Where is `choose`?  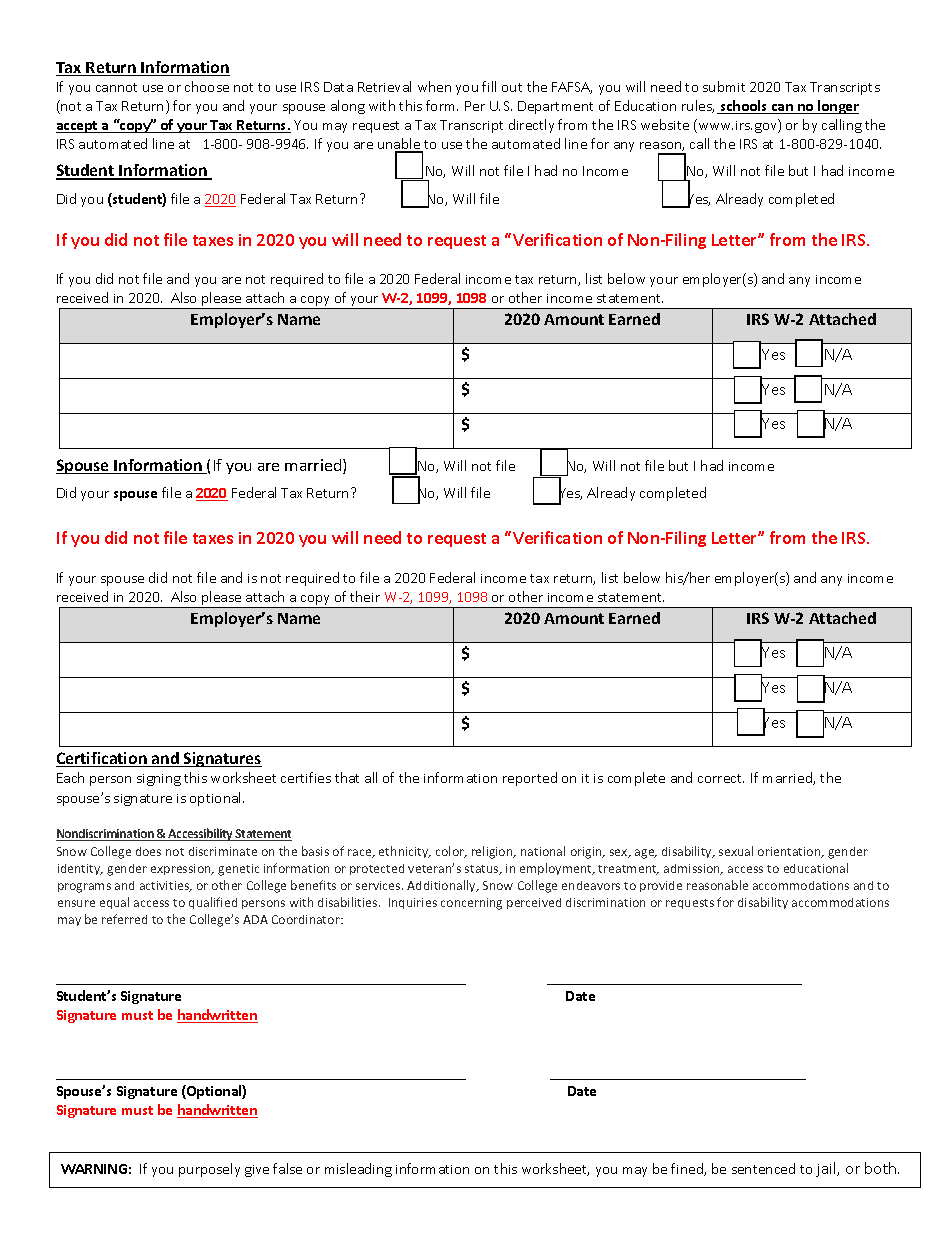
choose is located at coordinates (207, 86).
